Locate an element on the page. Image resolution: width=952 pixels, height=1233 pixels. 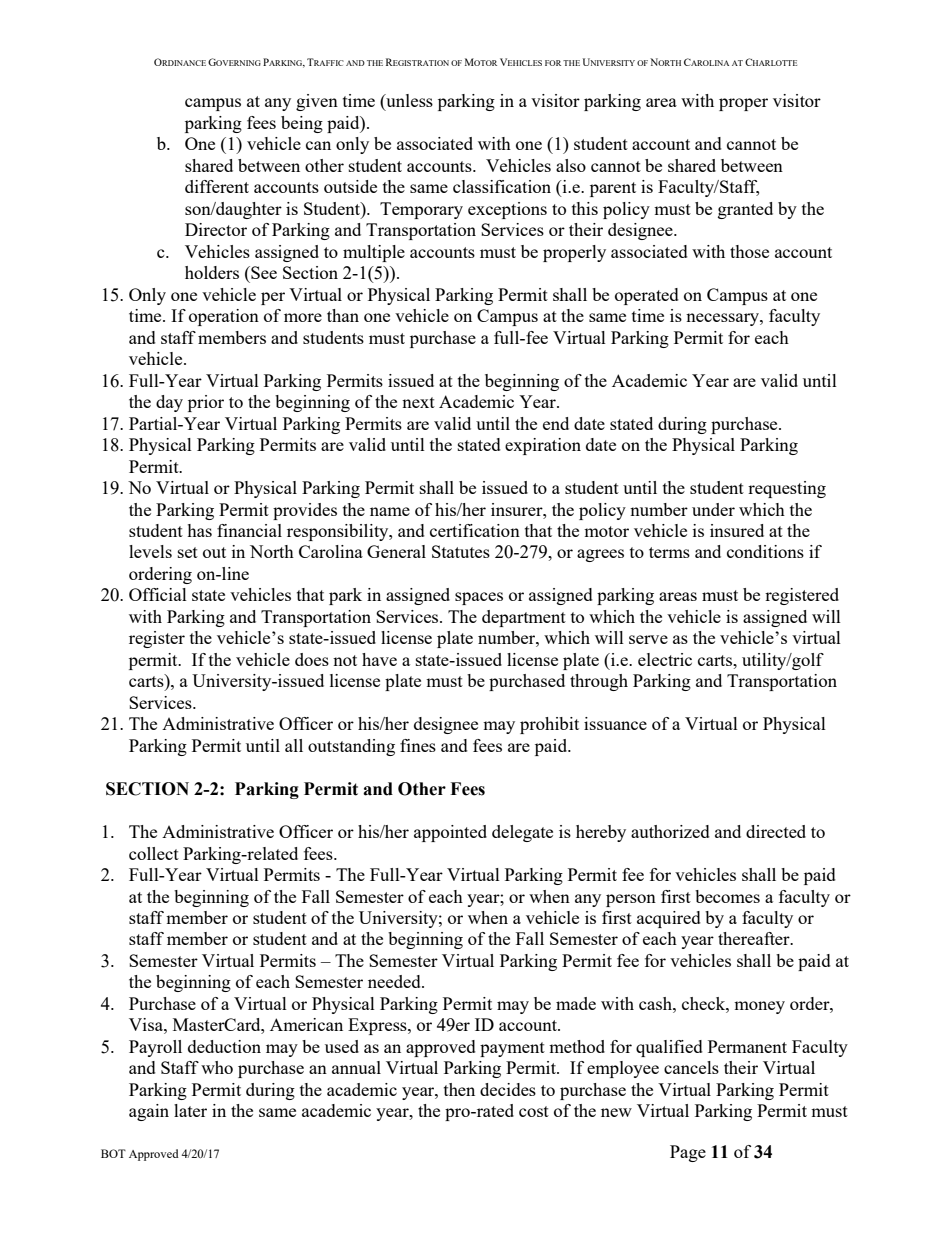
operation is located at coordinates (224, 317).
